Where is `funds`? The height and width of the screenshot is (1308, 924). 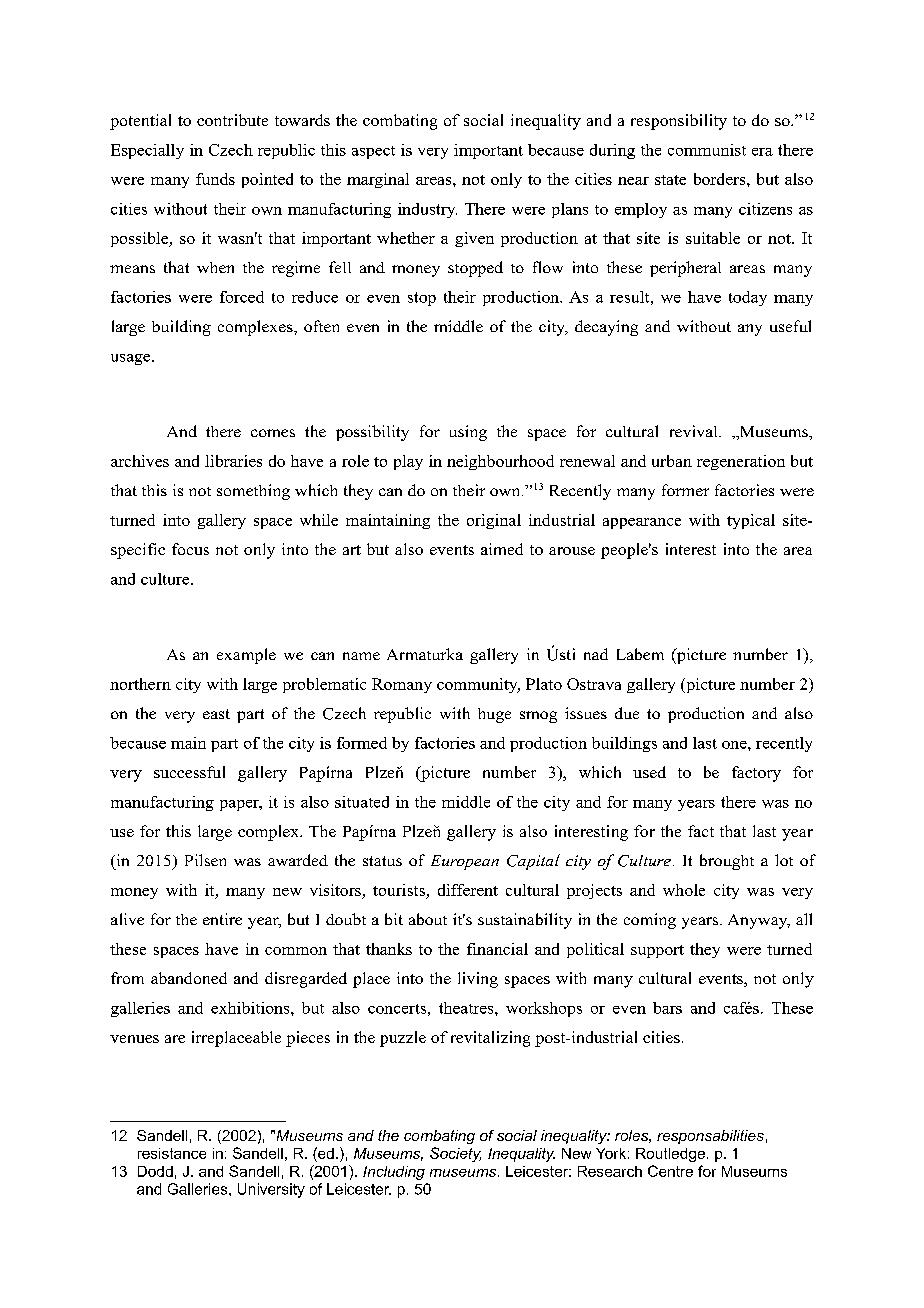 funds is located at coordinates (215, 179).
